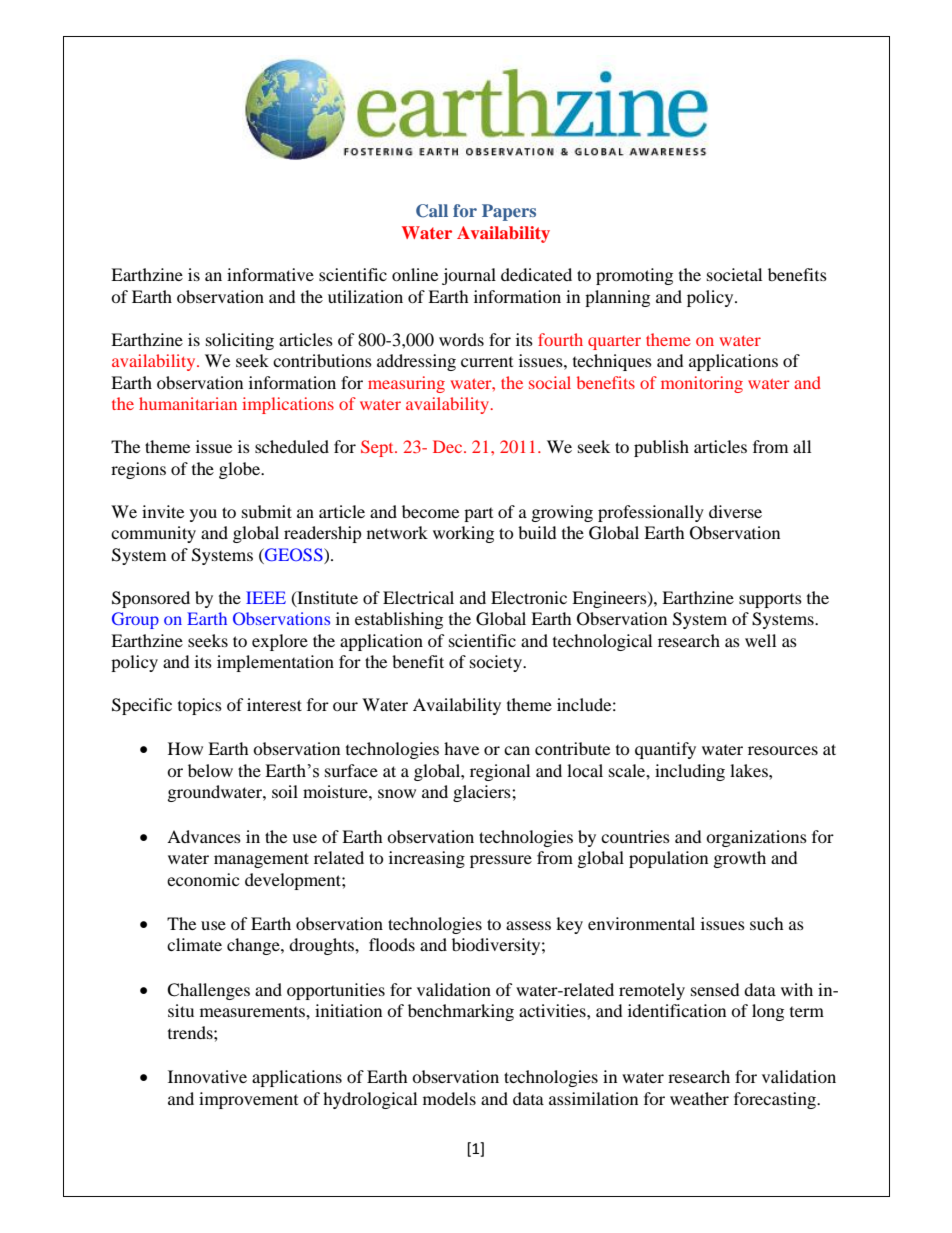 This image has height=1233, width=952. What do you see at coordinates (497, 663) in the image?
I see `society` at bounding box center [497, 663].
